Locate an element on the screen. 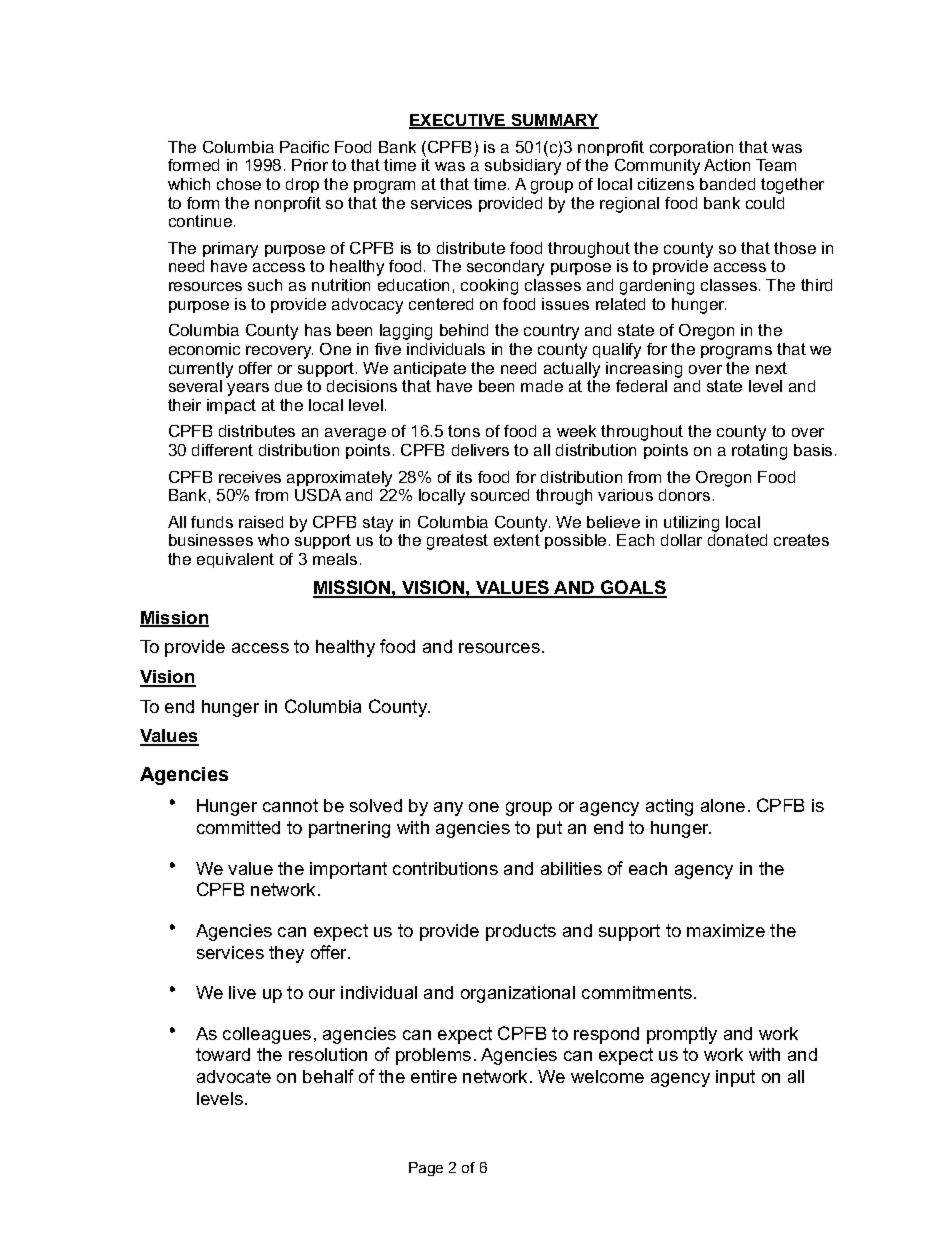  years is located at coordinates (248, 389).
